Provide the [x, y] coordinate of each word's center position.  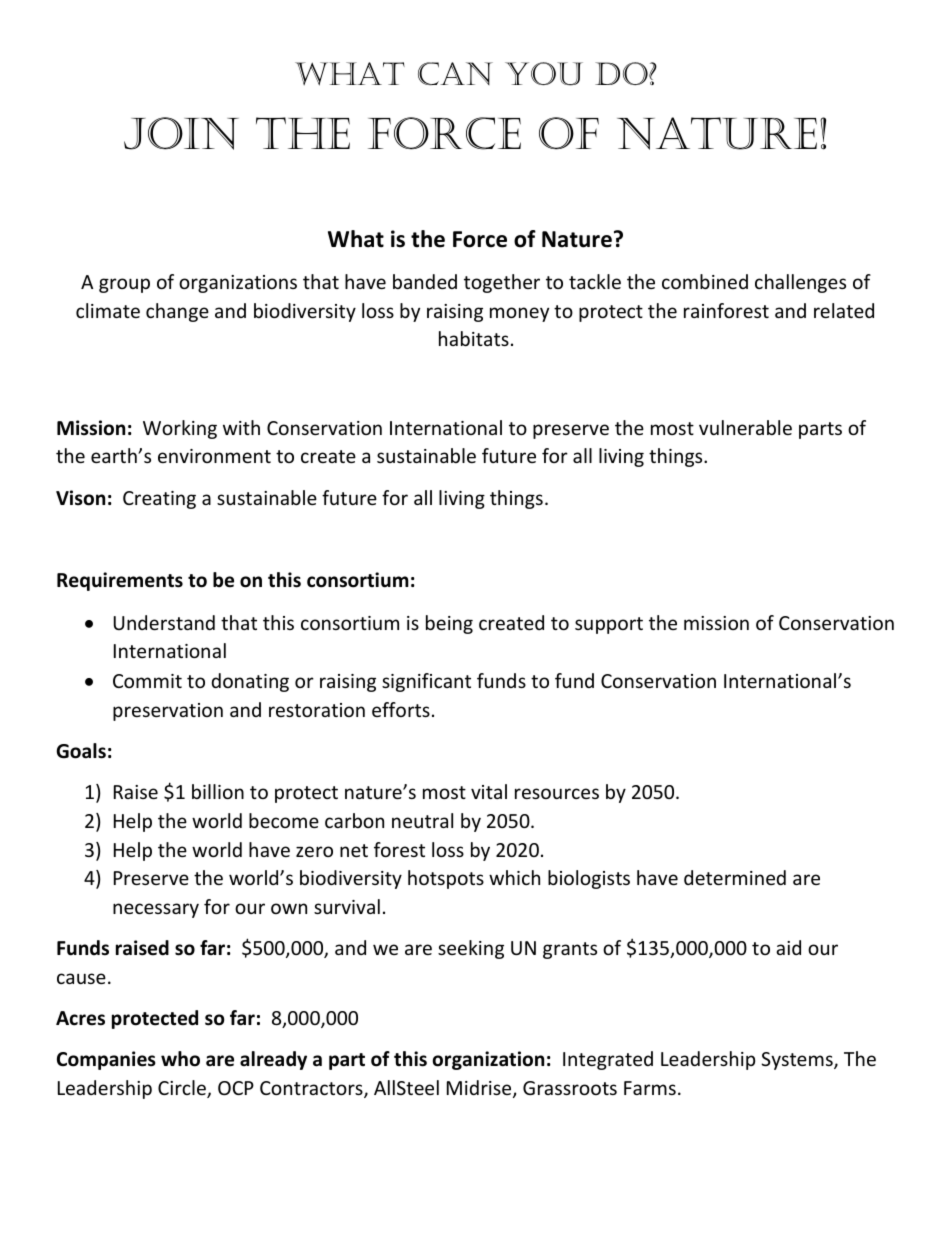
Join [181, 133]
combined [705, 281]
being [449, 624]
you [544, 74]
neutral [422, 820]
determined [735, 877]
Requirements [120, 581]
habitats [474, 338]
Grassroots [570, 1088]
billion [218, 791]
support [609, 625]
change [177, 312]
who [180, 1059]
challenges [800, 283]
